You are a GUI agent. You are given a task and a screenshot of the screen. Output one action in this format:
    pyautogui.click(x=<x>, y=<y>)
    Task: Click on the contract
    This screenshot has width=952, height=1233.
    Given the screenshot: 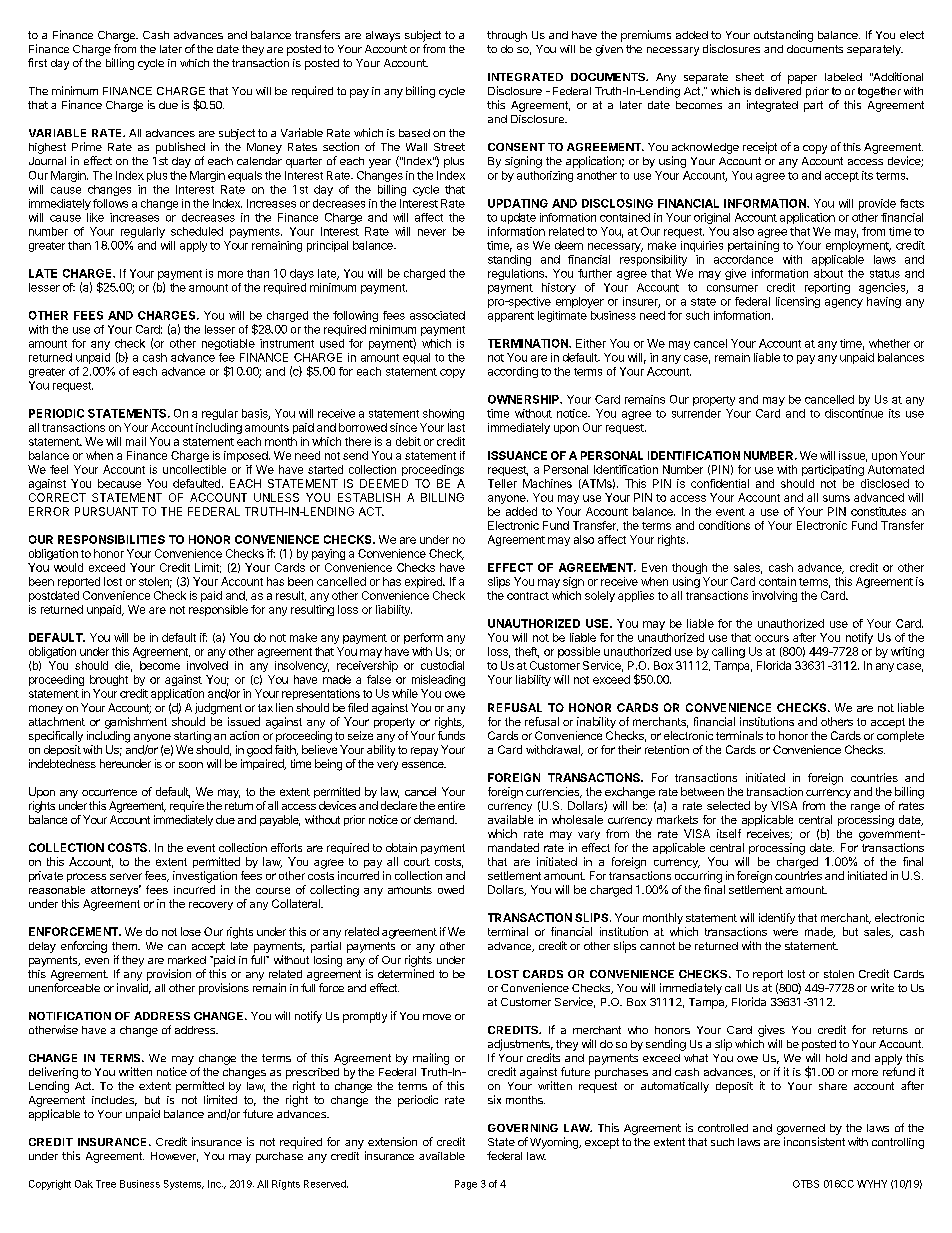 What is the action you would take?
    pyautogui.click(x=528, y=596)
